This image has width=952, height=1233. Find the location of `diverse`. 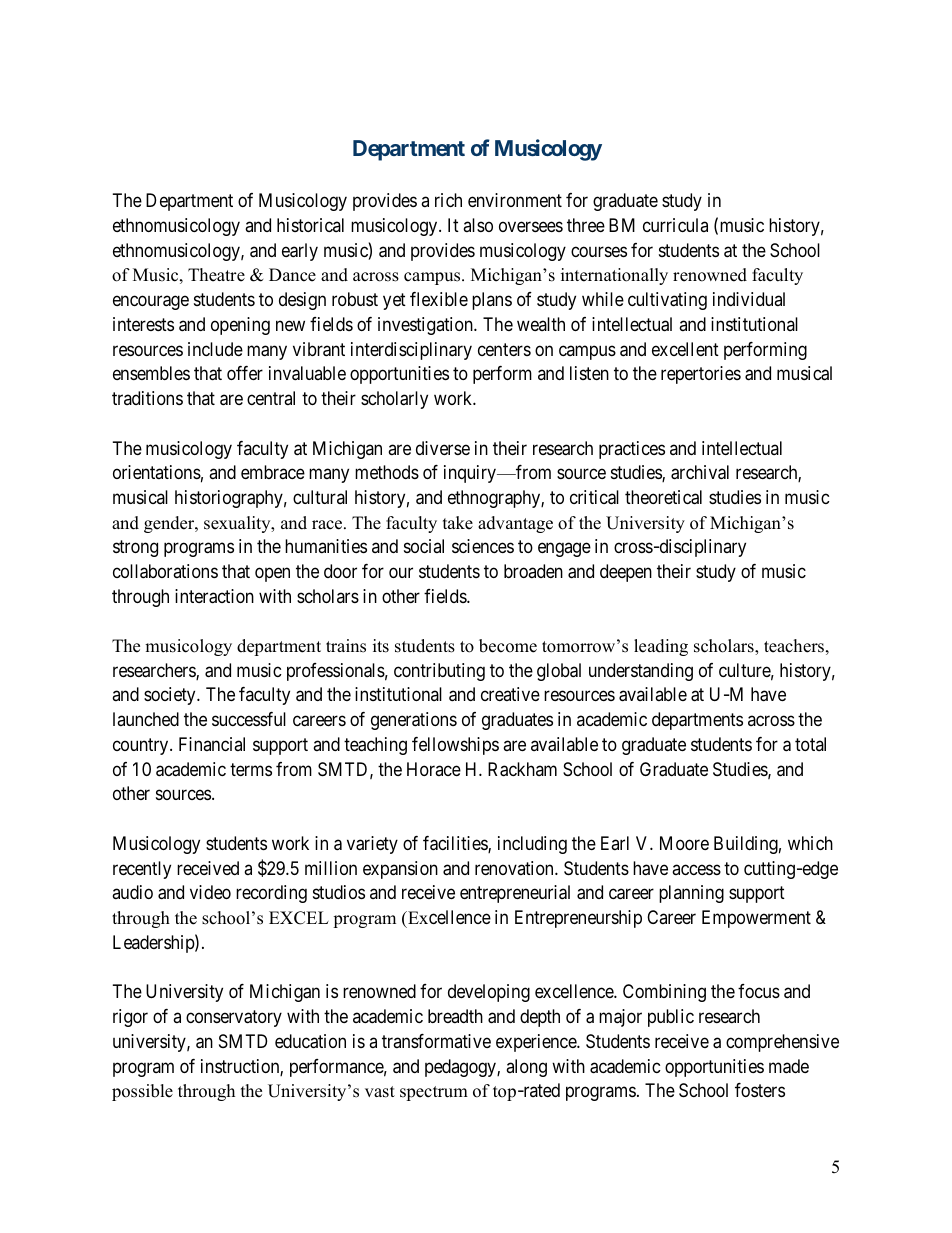

diverse is located at coordinates (443, 448).
